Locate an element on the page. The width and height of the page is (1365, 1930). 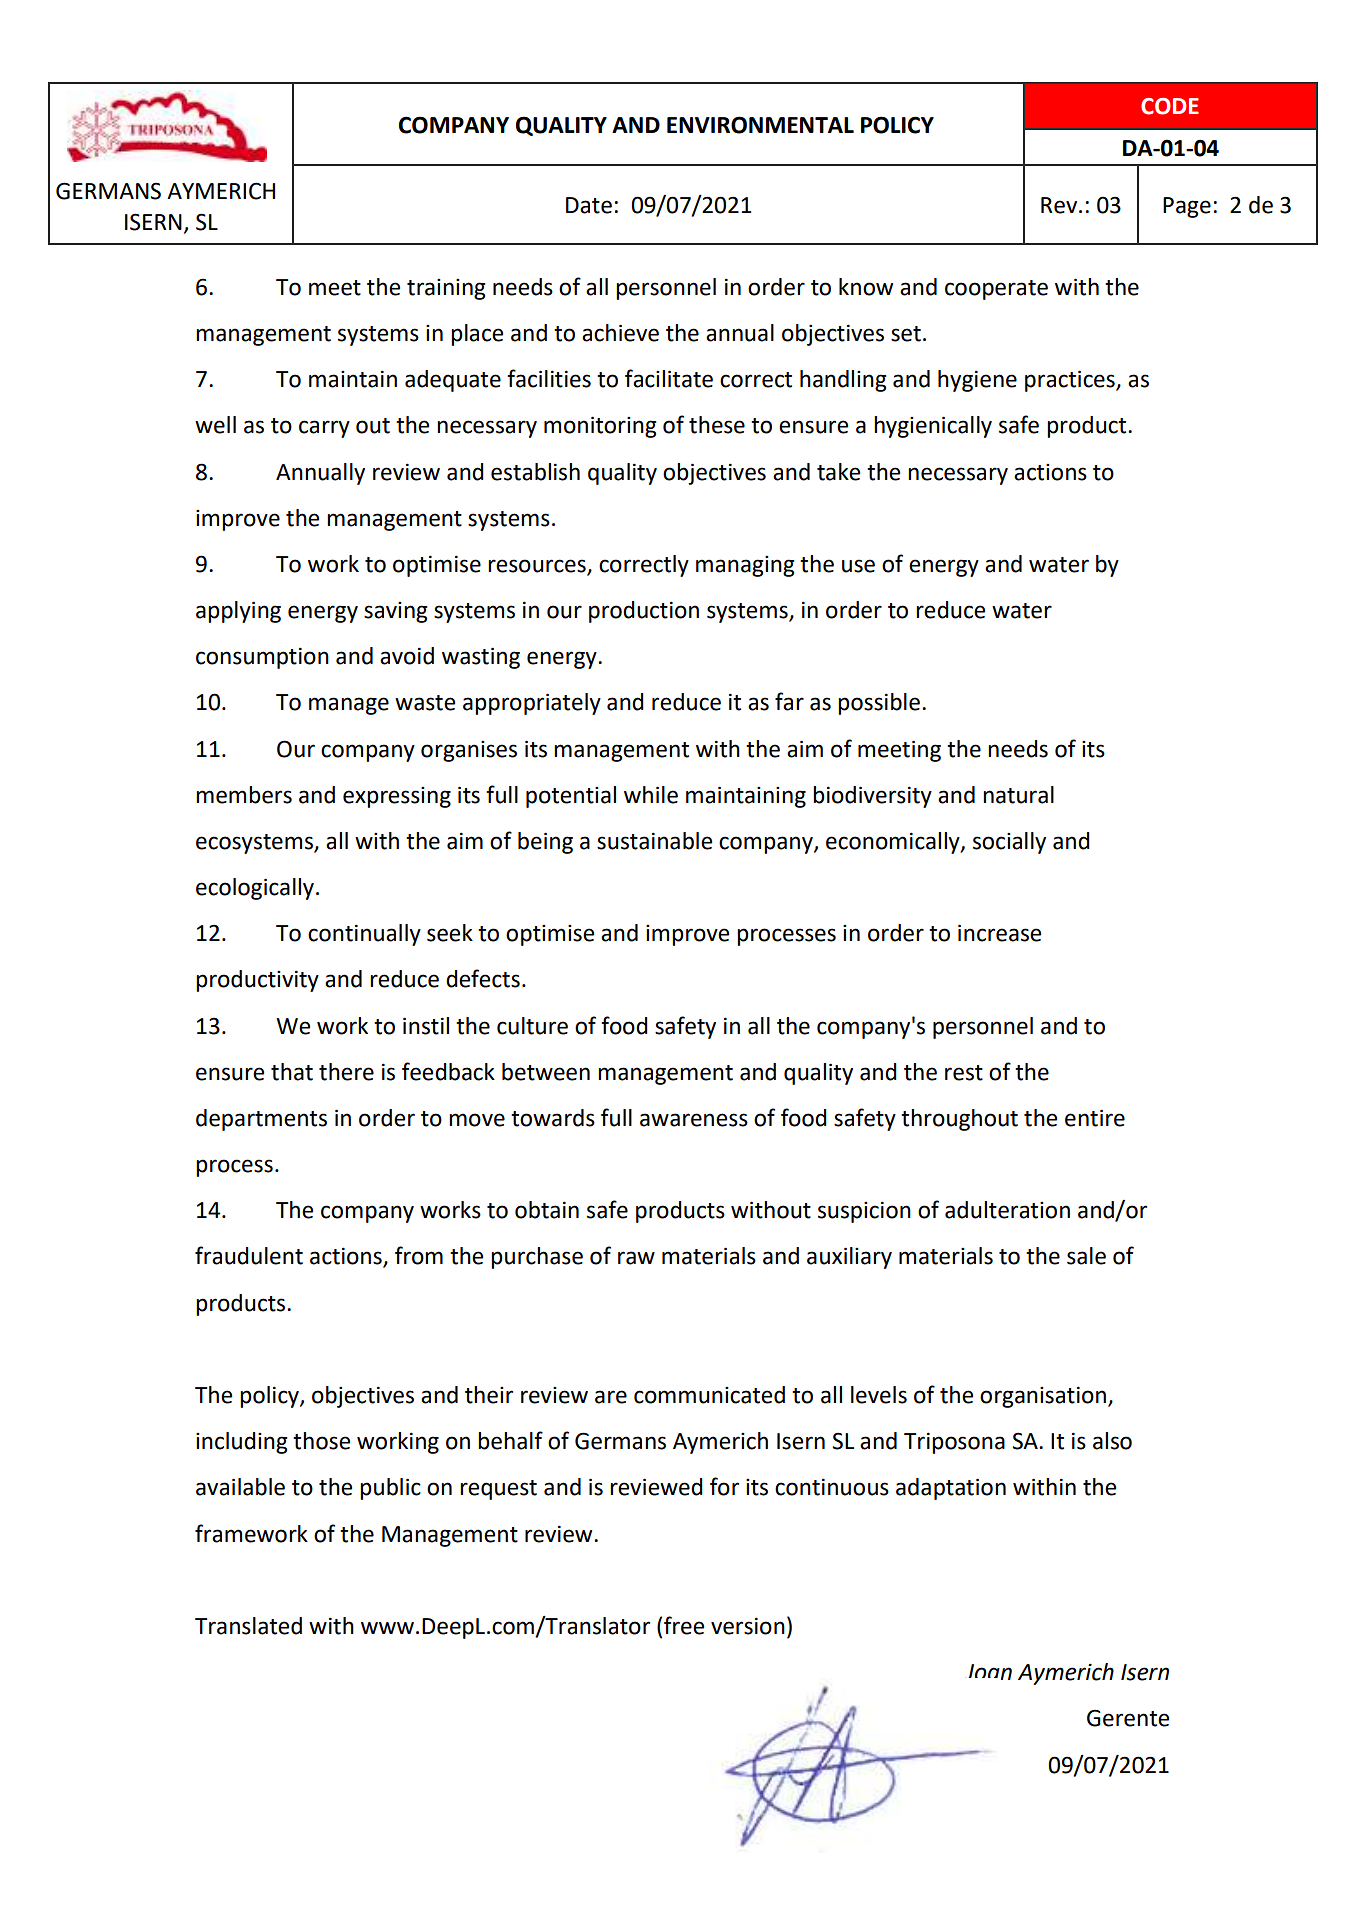
socially is located at coordinates (1009, 843).
